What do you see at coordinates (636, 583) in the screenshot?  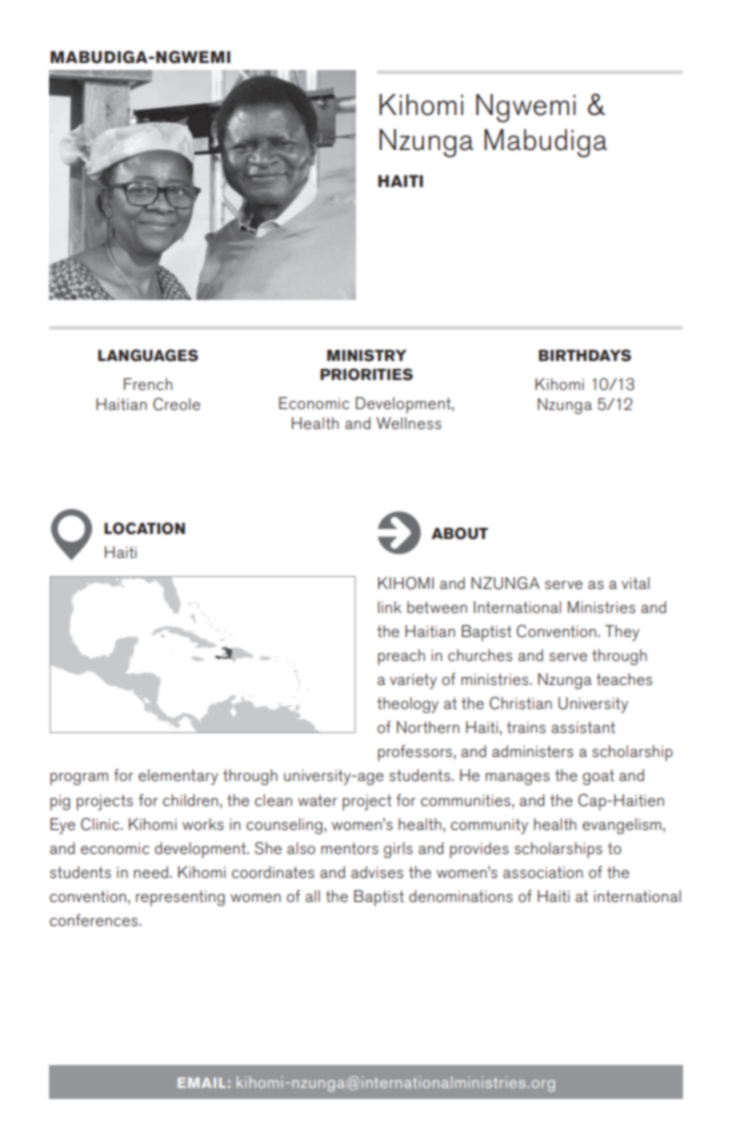 I see `vital` at bounding box center [636, 583].
